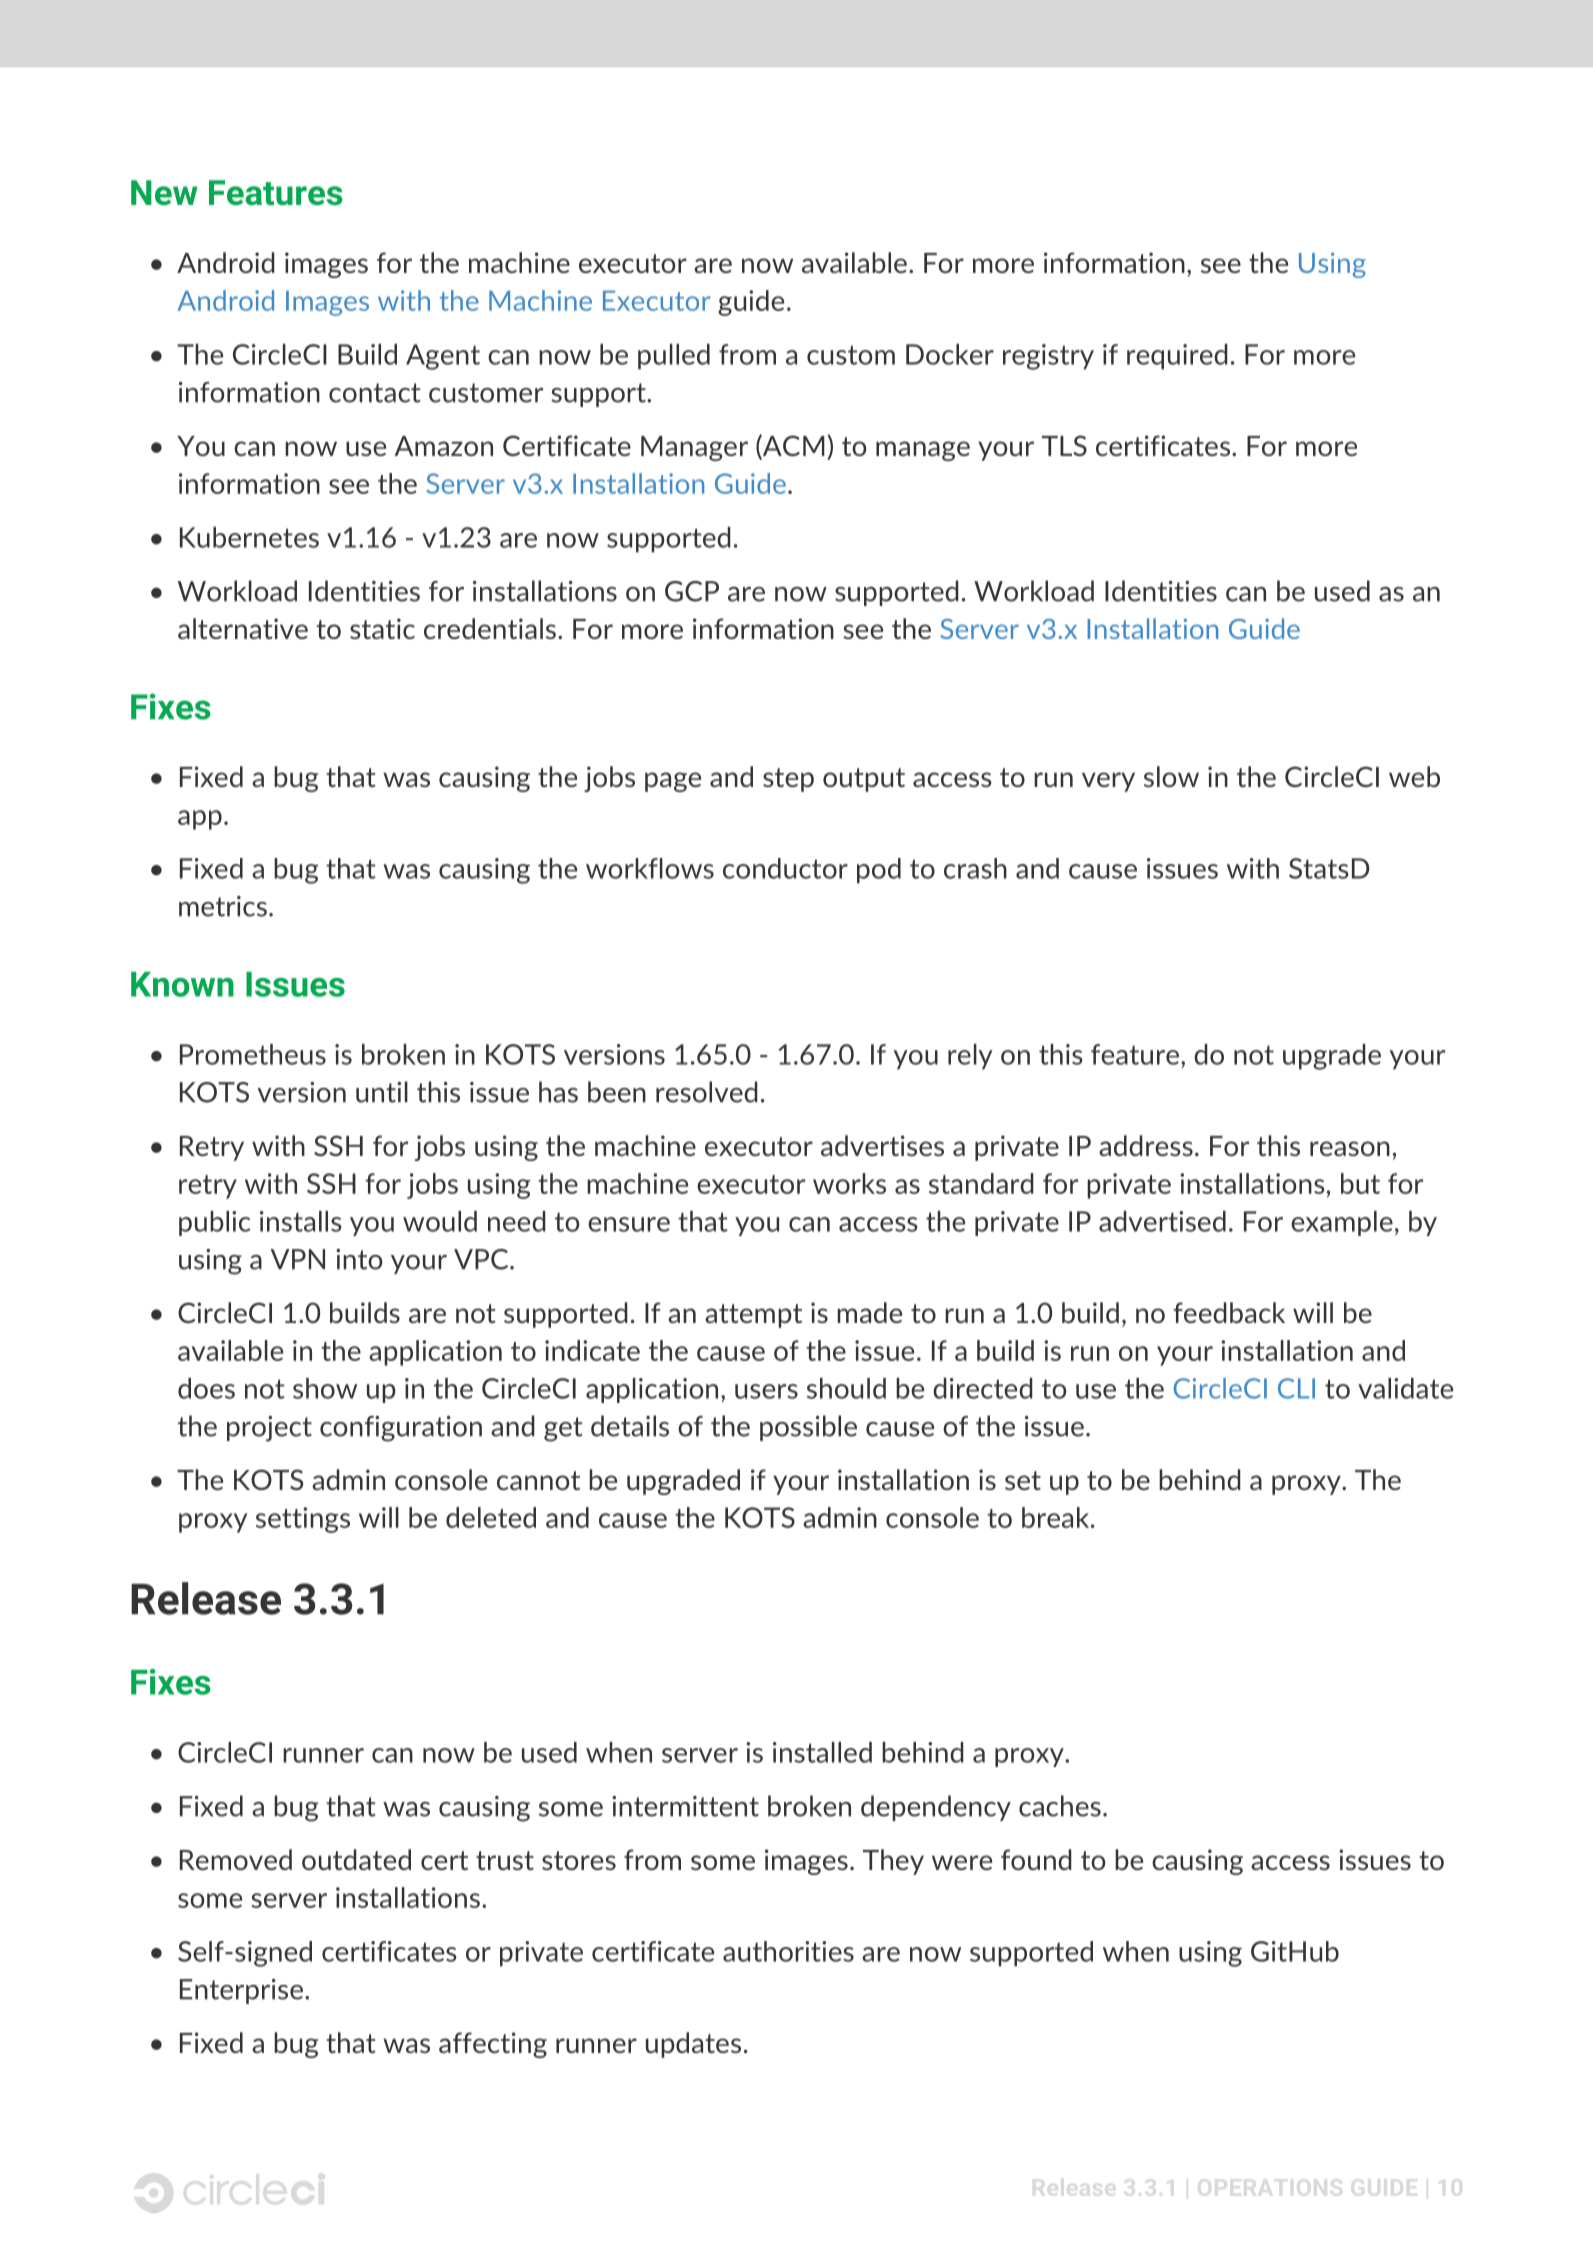 The height and width of the screenshot is (2253, 1593). I want to click on authorities, so click(788, 1951).
